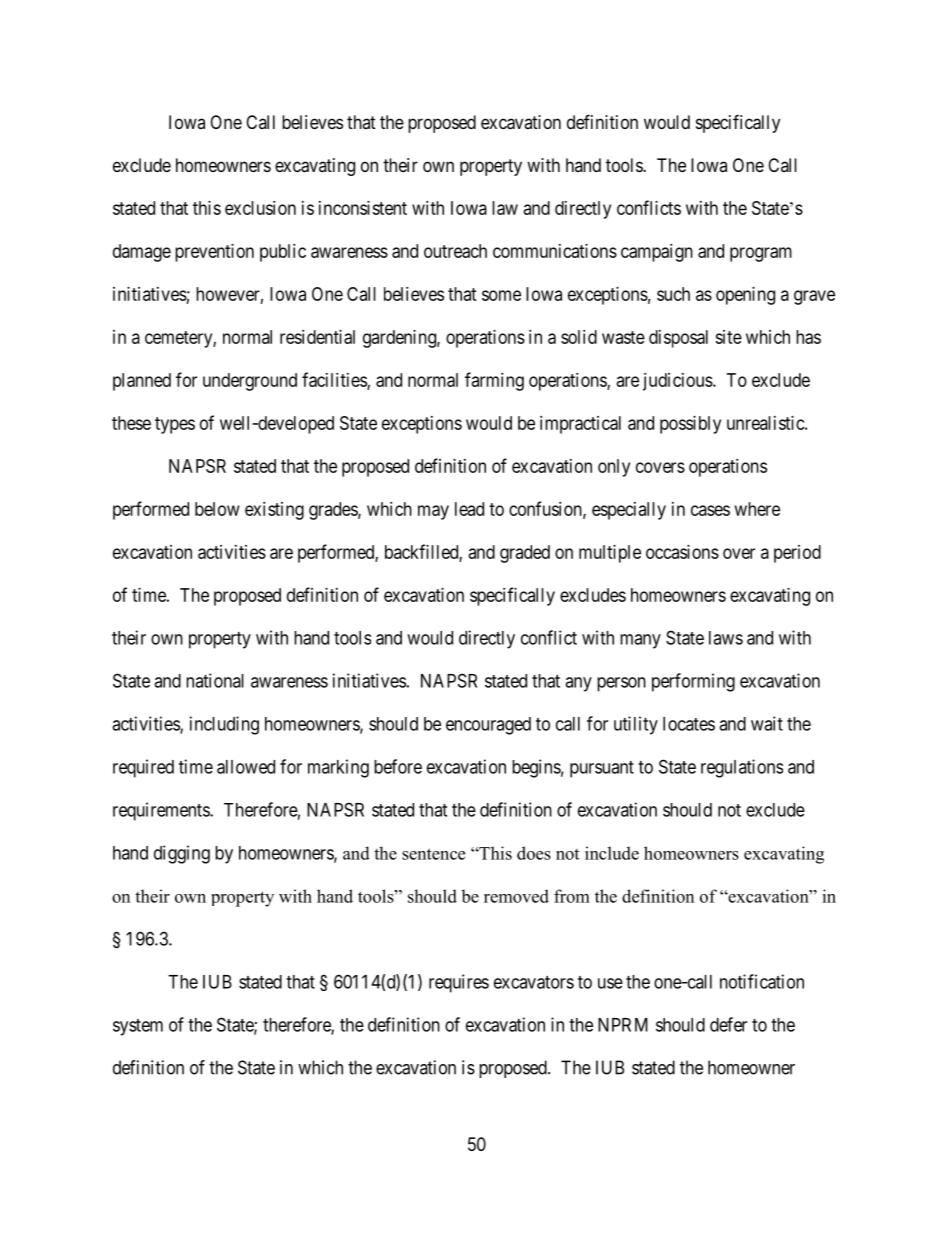 This image has width=952, height=1233. Describe the element at coordinates (728, 1024) in the image. I see `defer` at that location.
